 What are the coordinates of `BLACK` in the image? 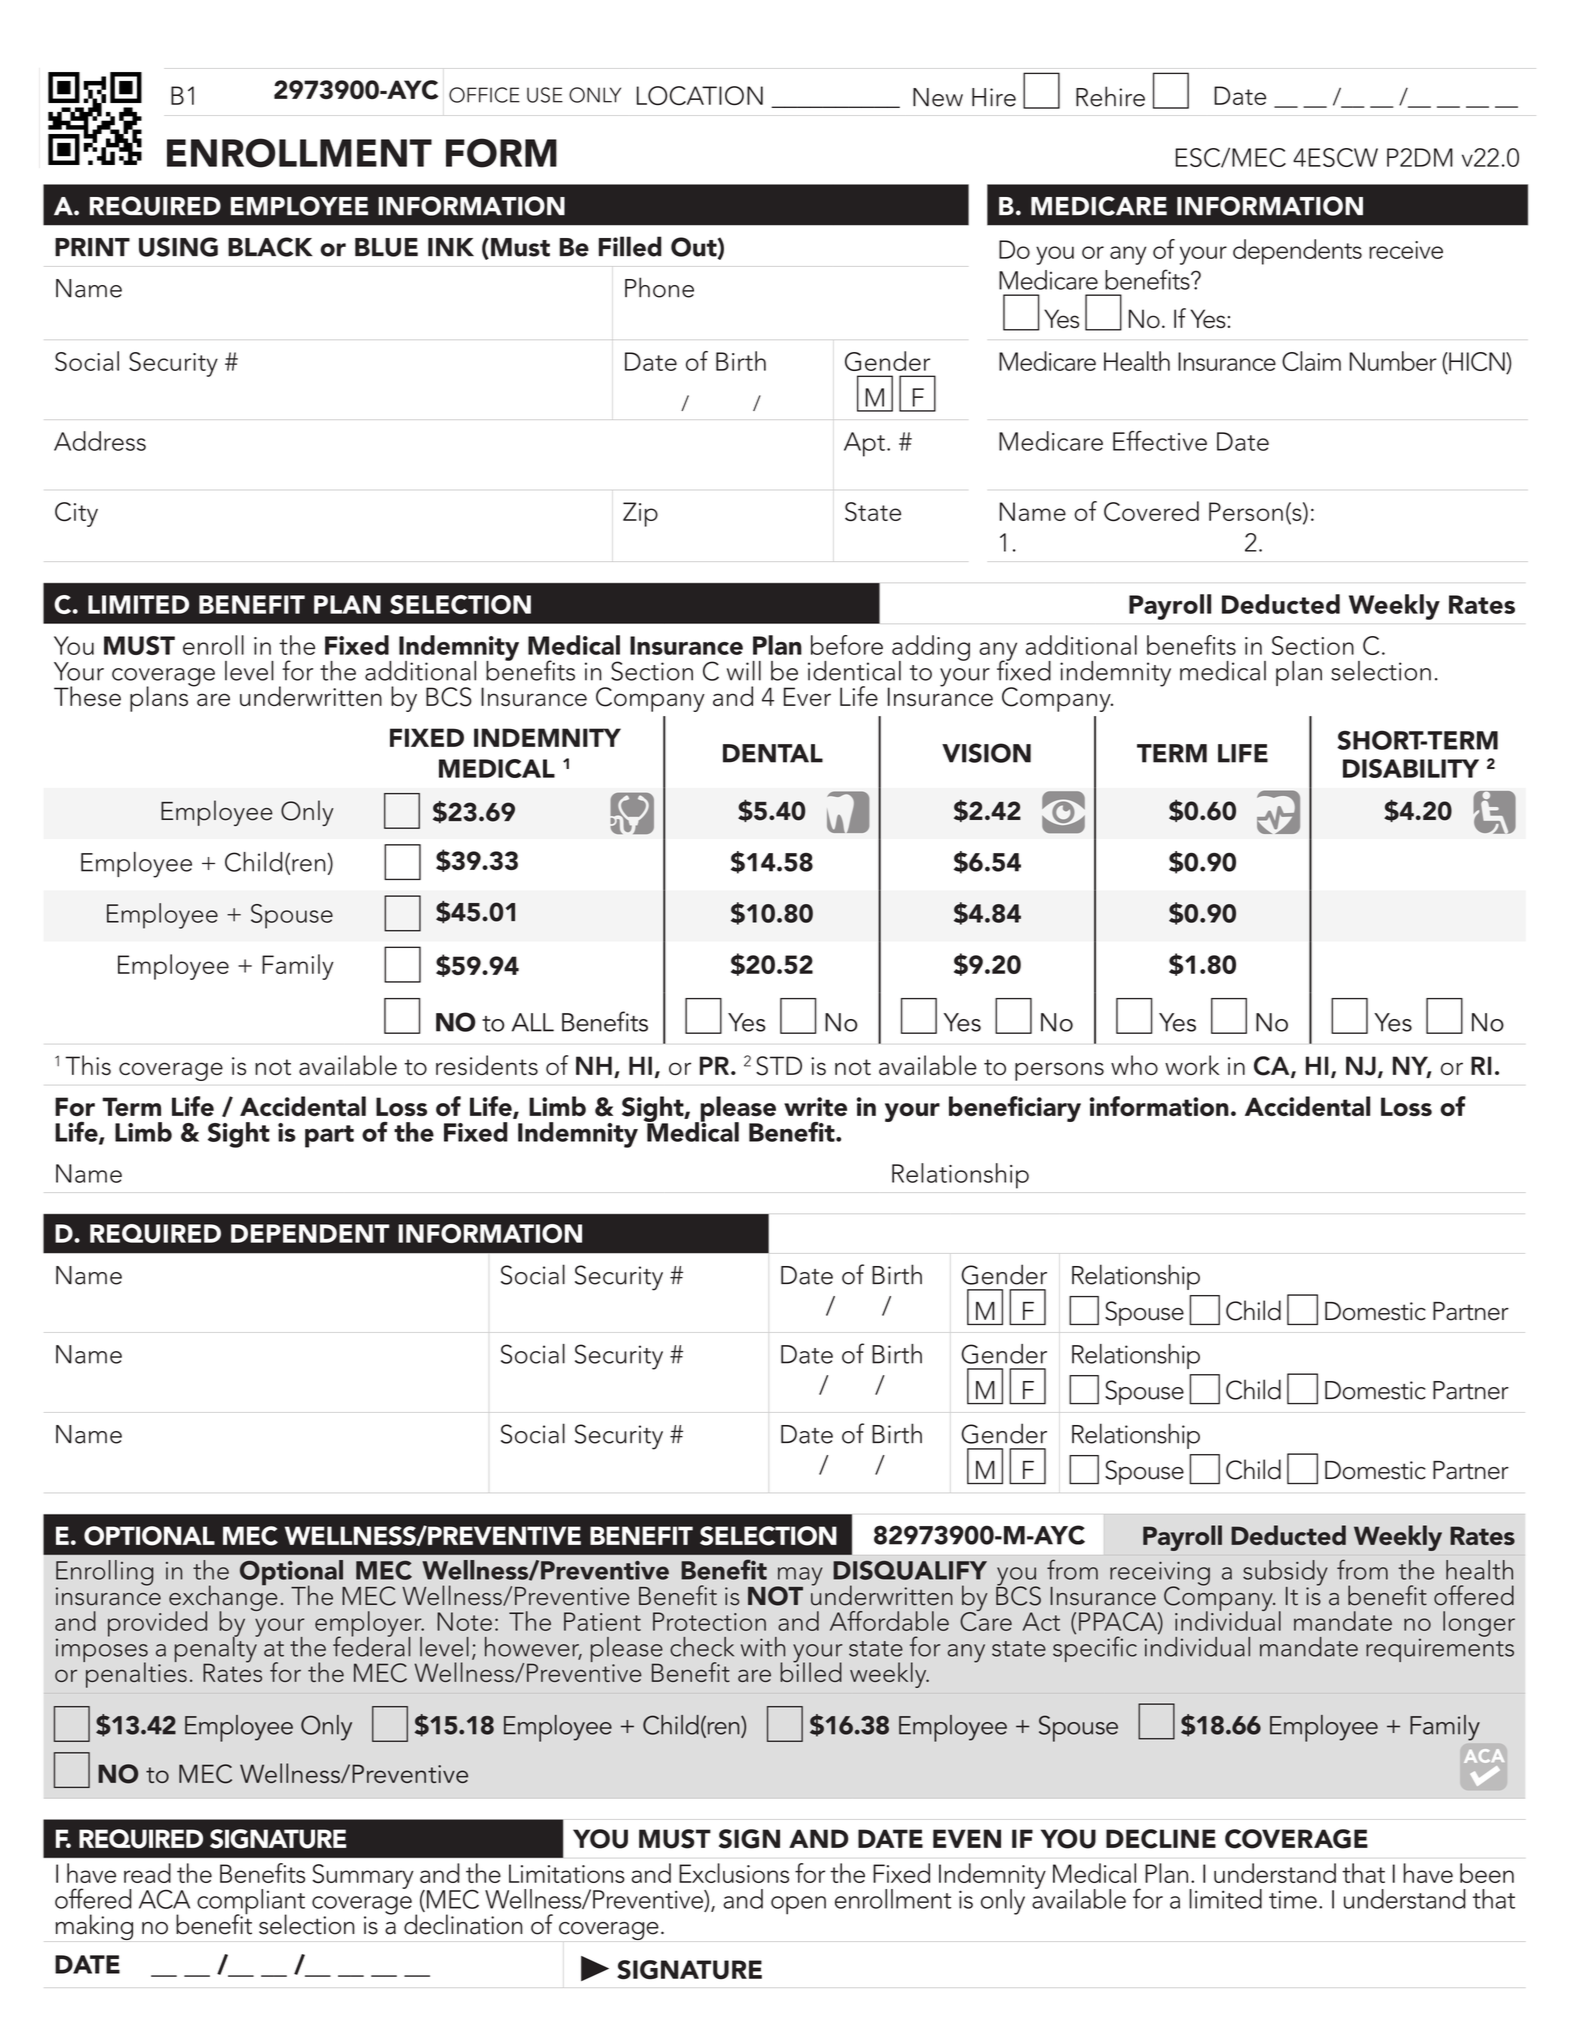 It's located at (270, 247).
